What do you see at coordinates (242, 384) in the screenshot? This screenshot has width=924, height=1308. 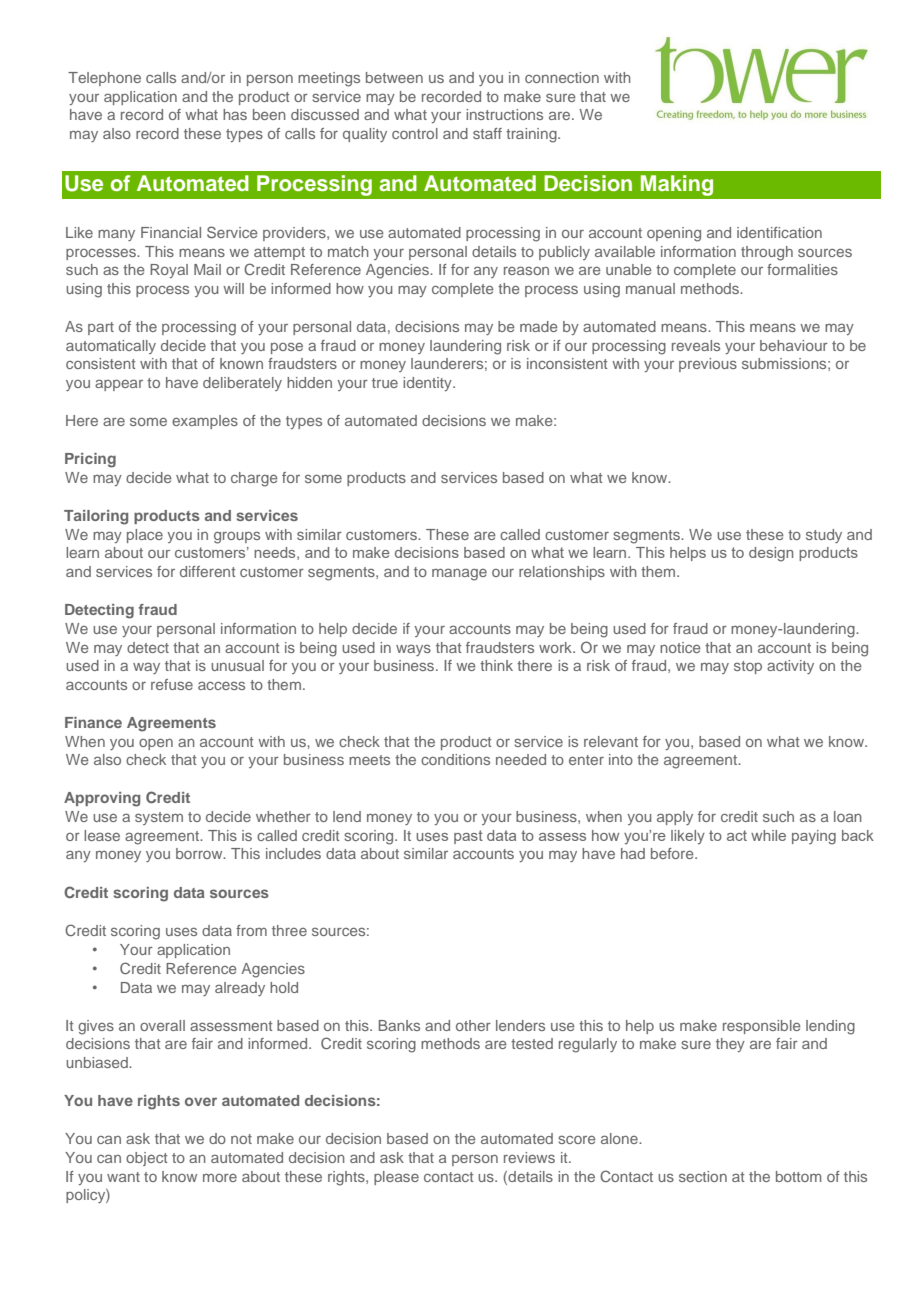 I see `deliberately` at bounding box center [242, 384].
